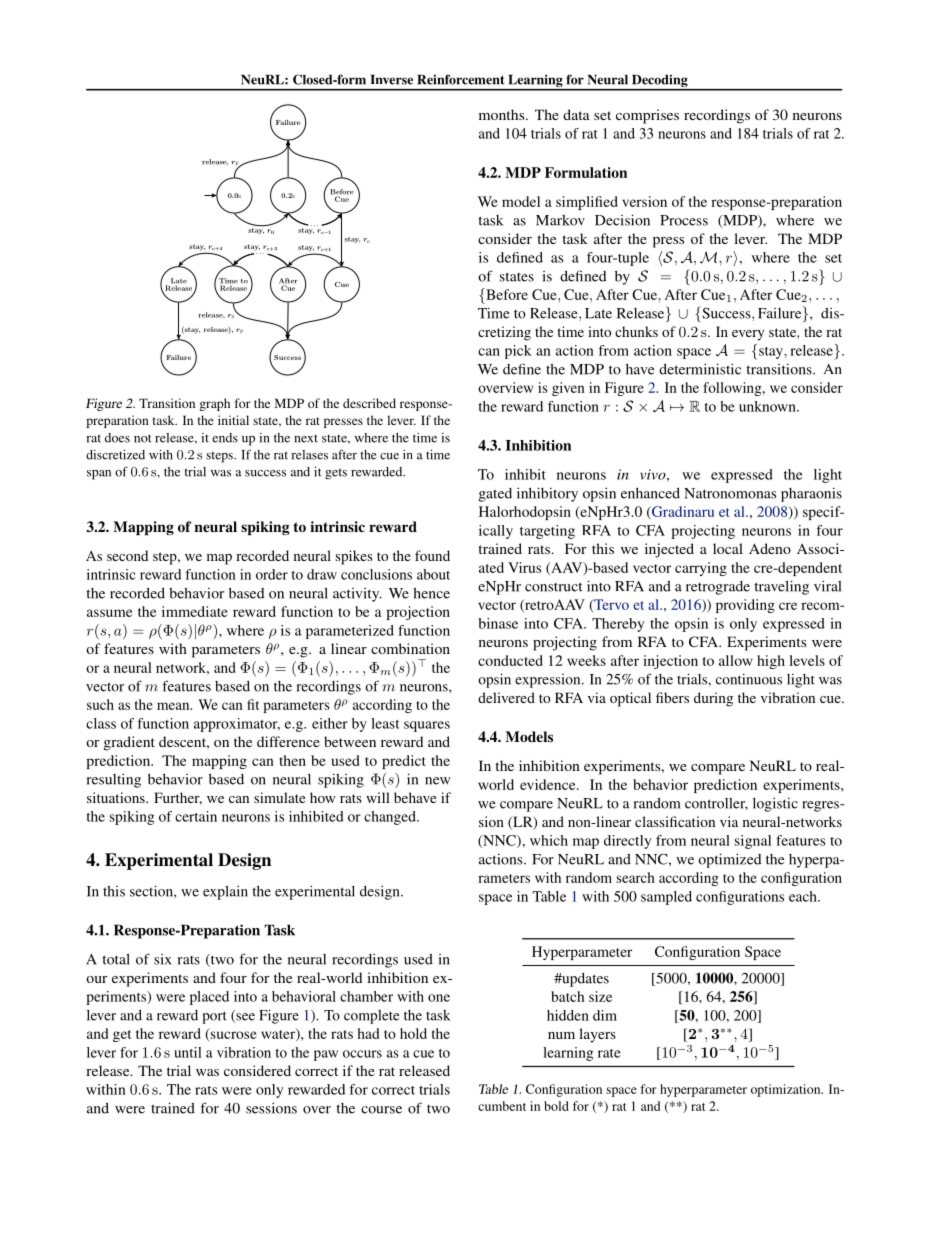  I want to click on immediate, so click(195, 611).
